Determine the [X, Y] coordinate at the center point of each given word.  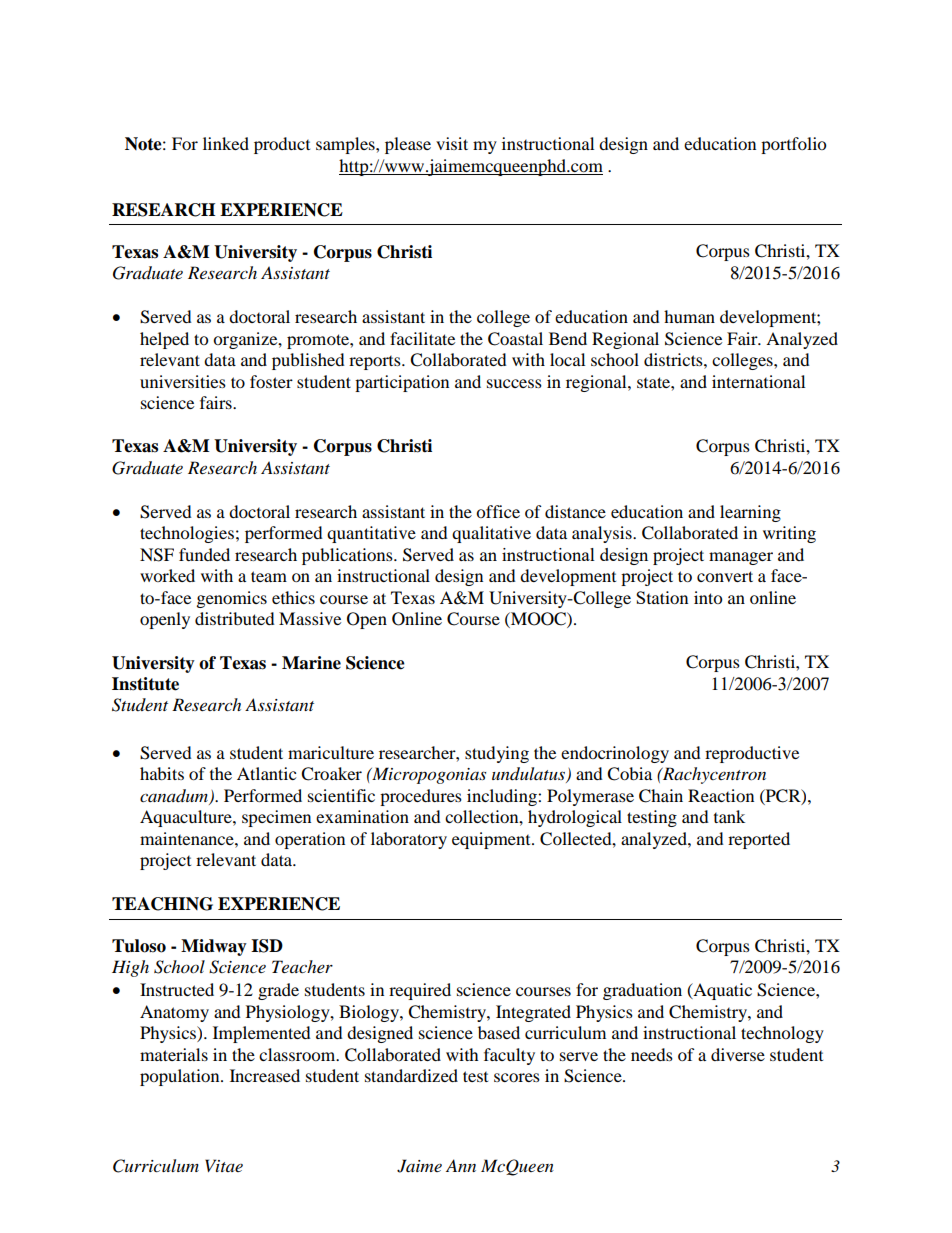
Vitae [224, 1165]
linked [226, 143]
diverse [738, 1054]
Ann [461, 1165]
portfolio [793, 145]
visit [452, 143]
